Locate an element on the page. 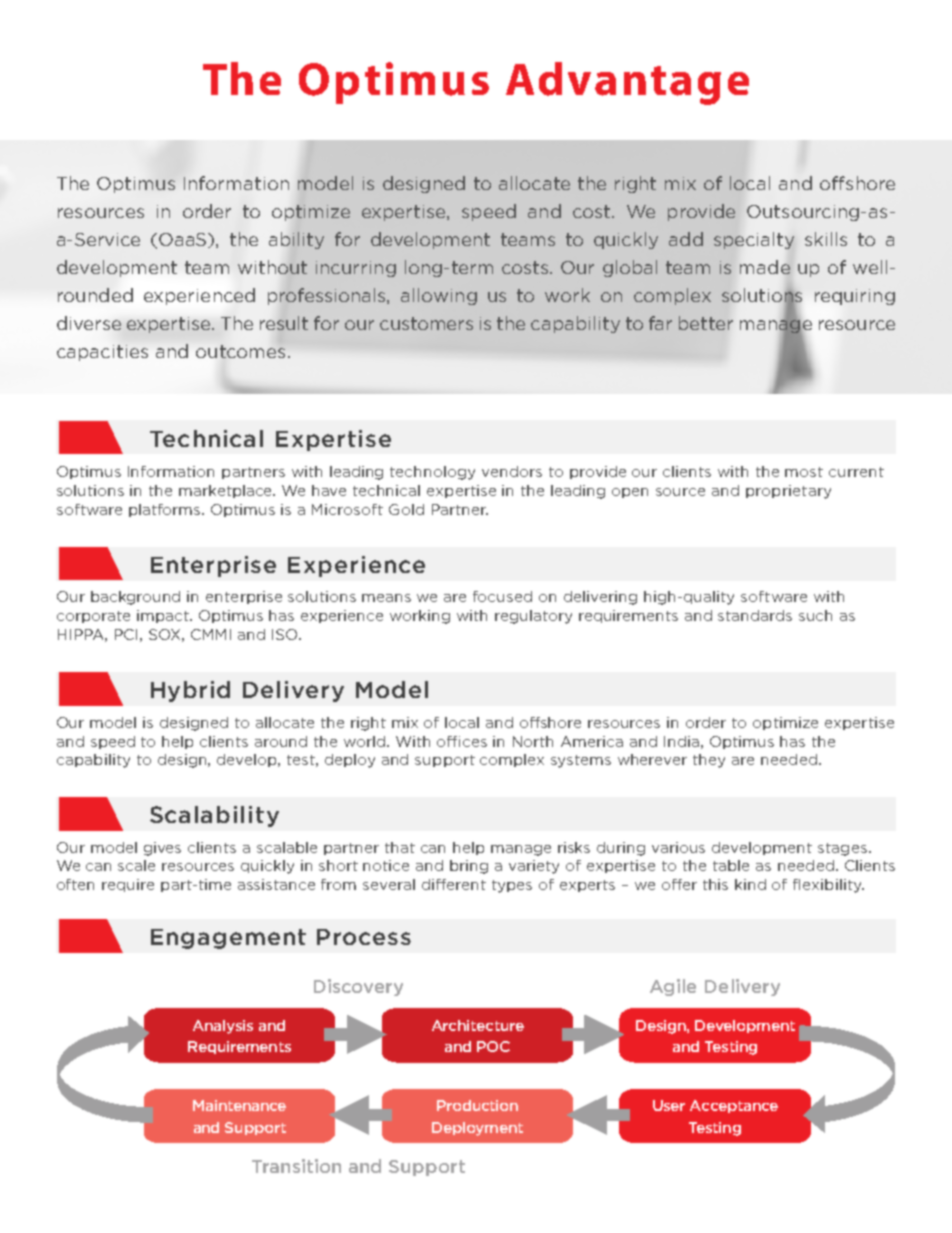 This image has height=1233, width=952. focused is located at coordinates (502, 596).
